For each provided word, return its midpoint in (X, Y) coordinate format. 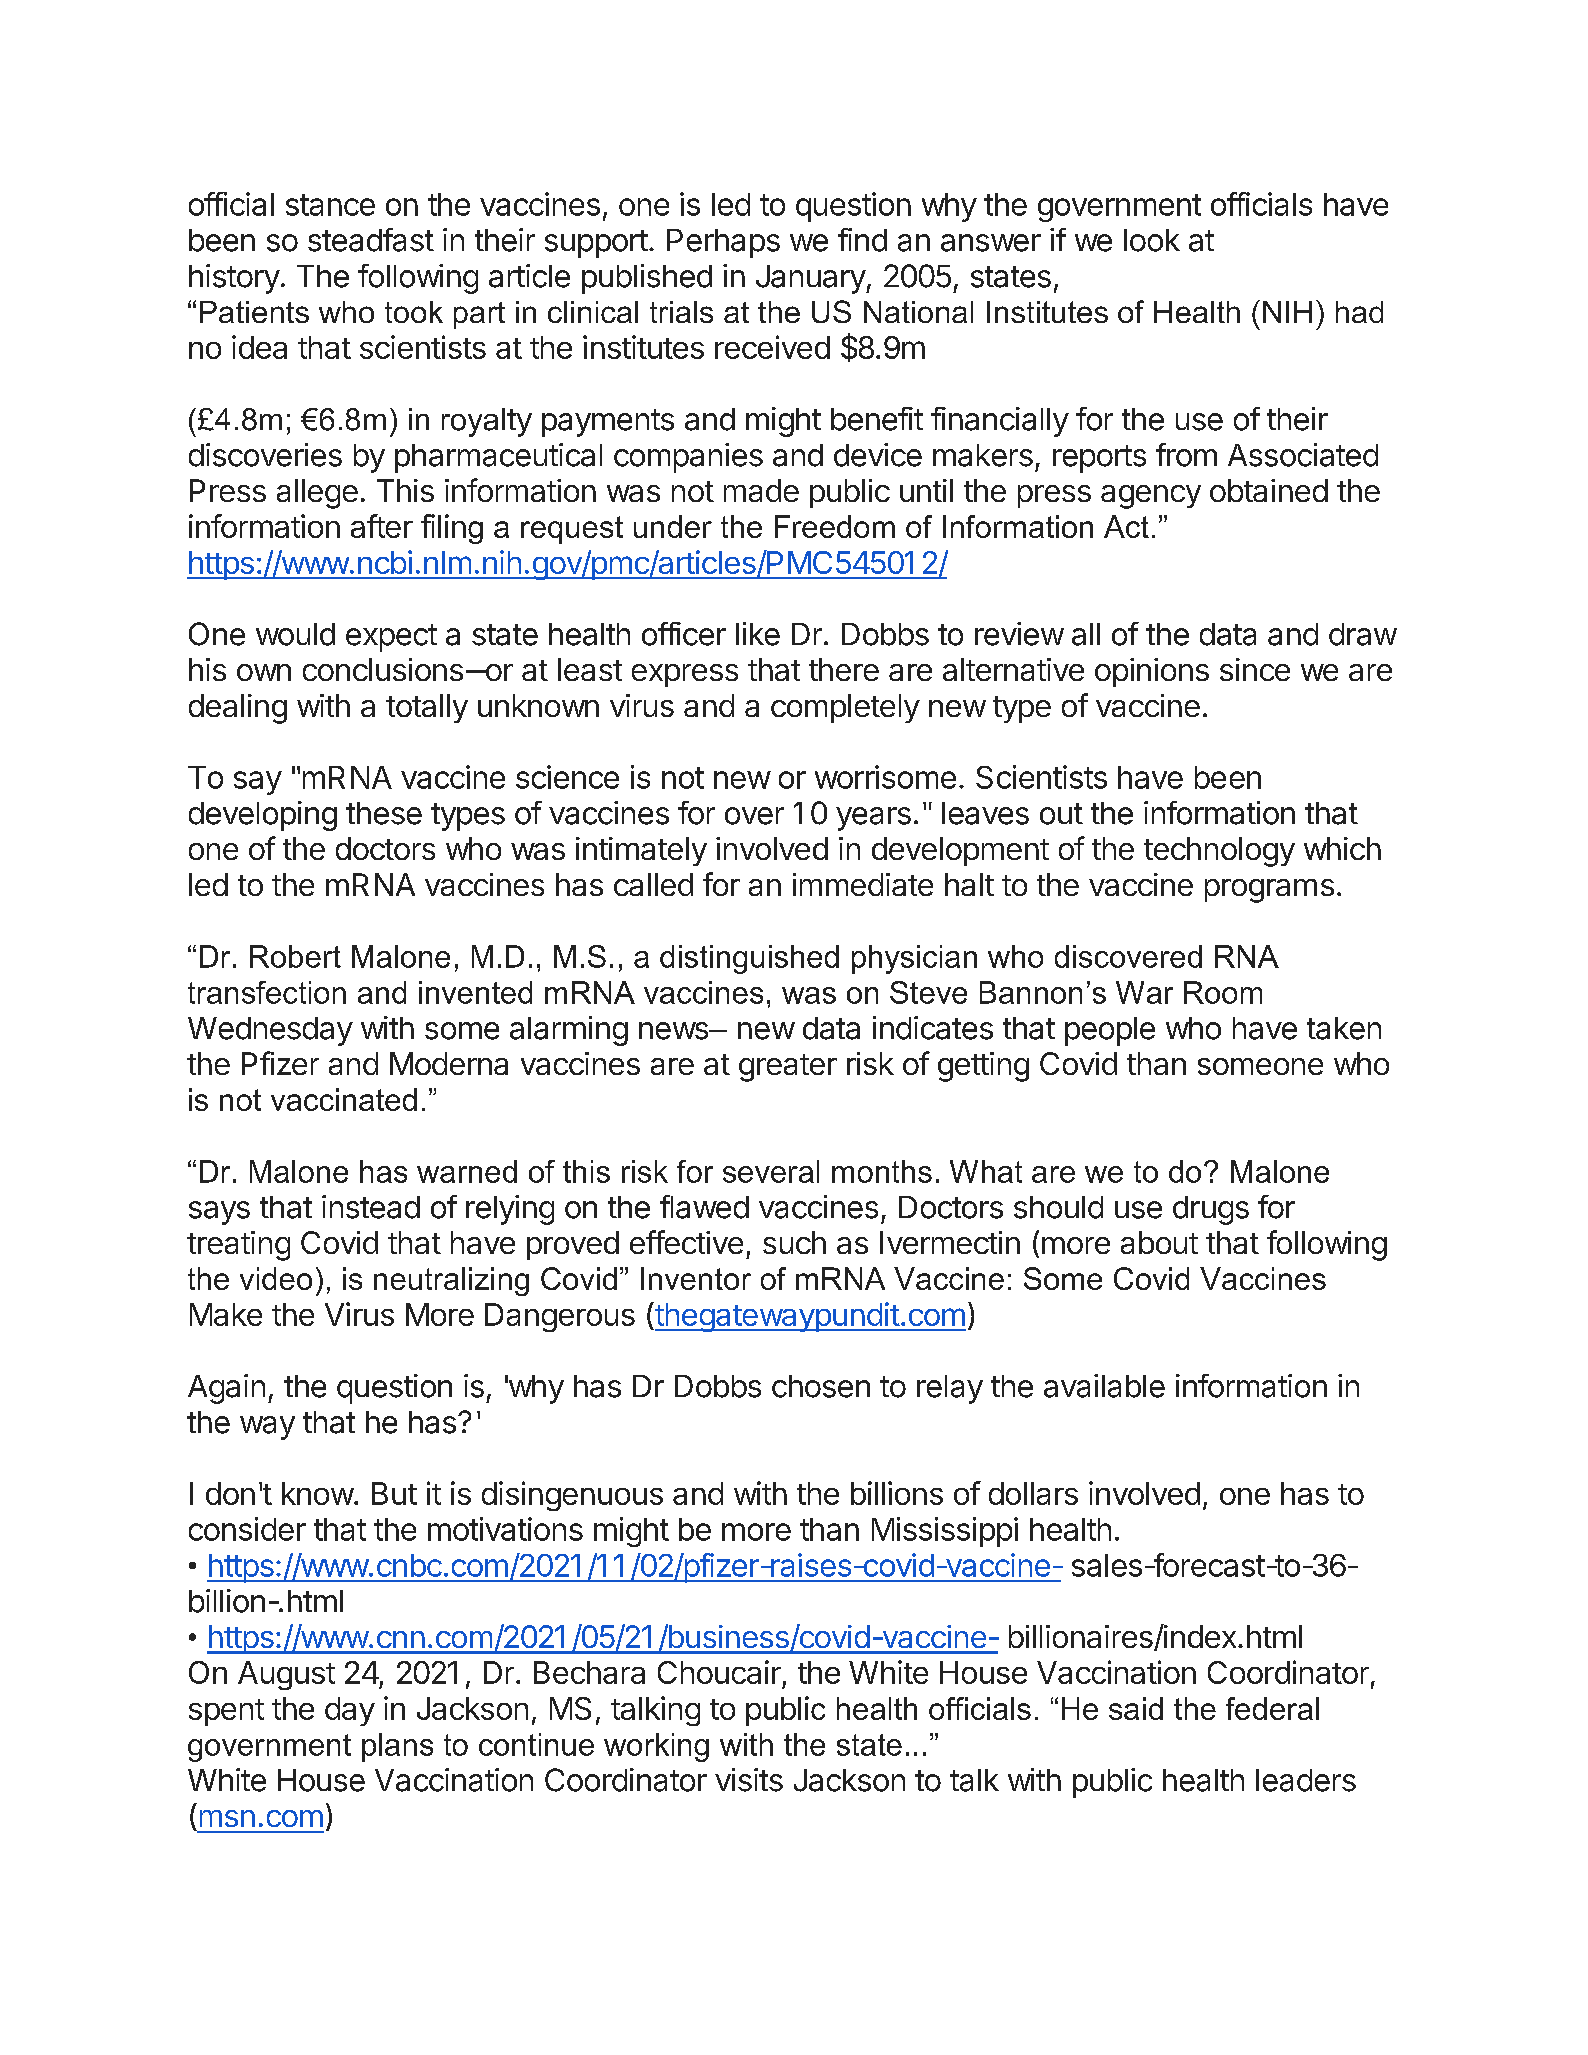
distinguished (749, 959)
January (811, 279)
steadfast (371, 240)
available (1104, 1386)
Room (1223, 992)
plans (397, 1747)
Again (226, 1389)
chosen (821, 1386)
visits (749, 1780)
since (1255, 669)
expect (391, 638)
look (1152, 240)
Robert (295, 956)
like (758, 634)
